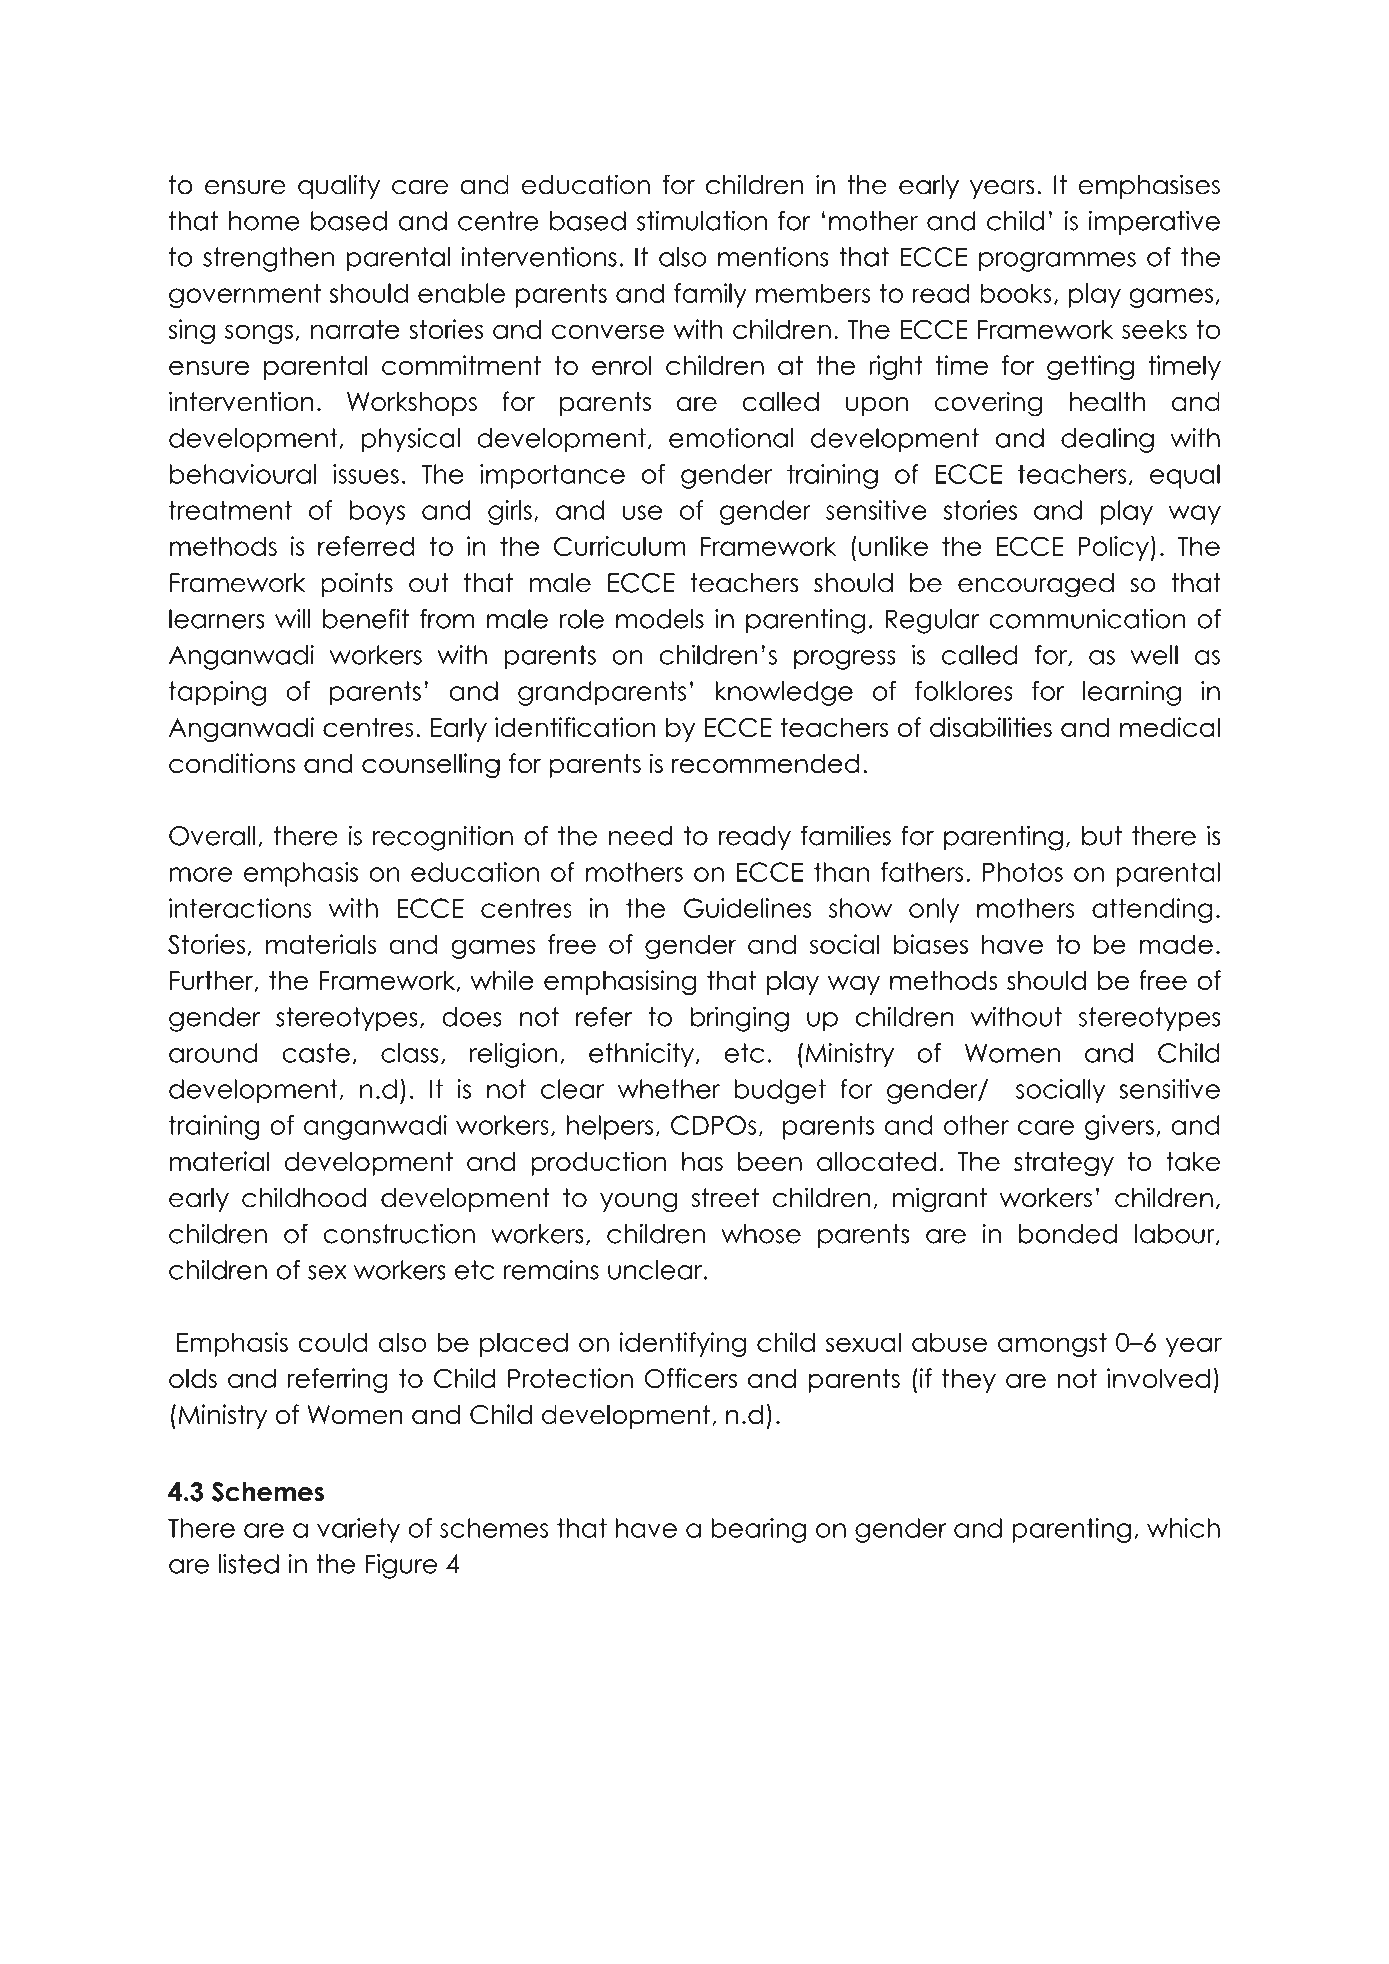 Image resolution: width=1389 pixels, height=1964 pixels. I want to click on stimulation, so click(702, 220).
